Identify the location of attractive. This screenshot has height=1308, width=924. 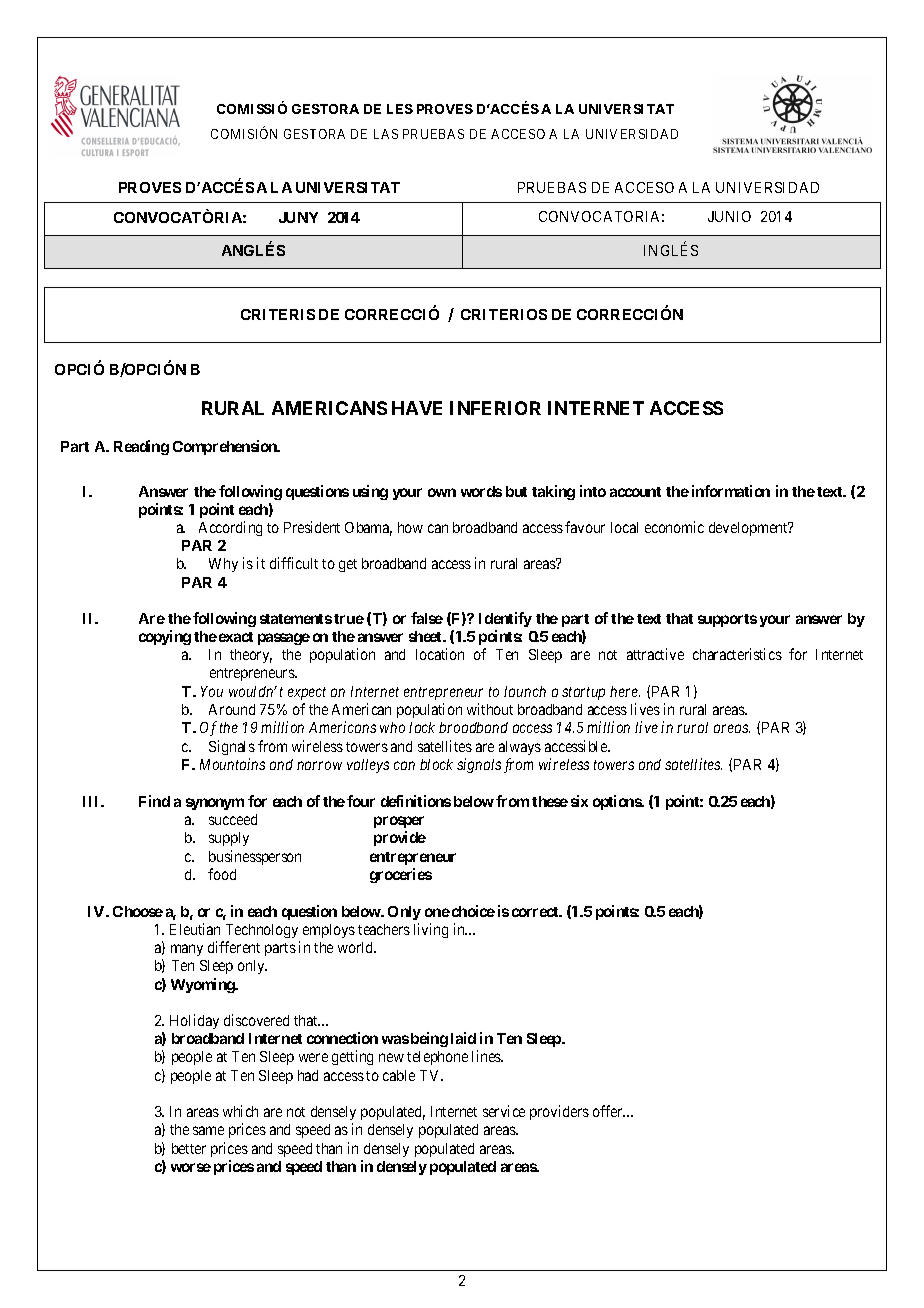
(655, 654).
